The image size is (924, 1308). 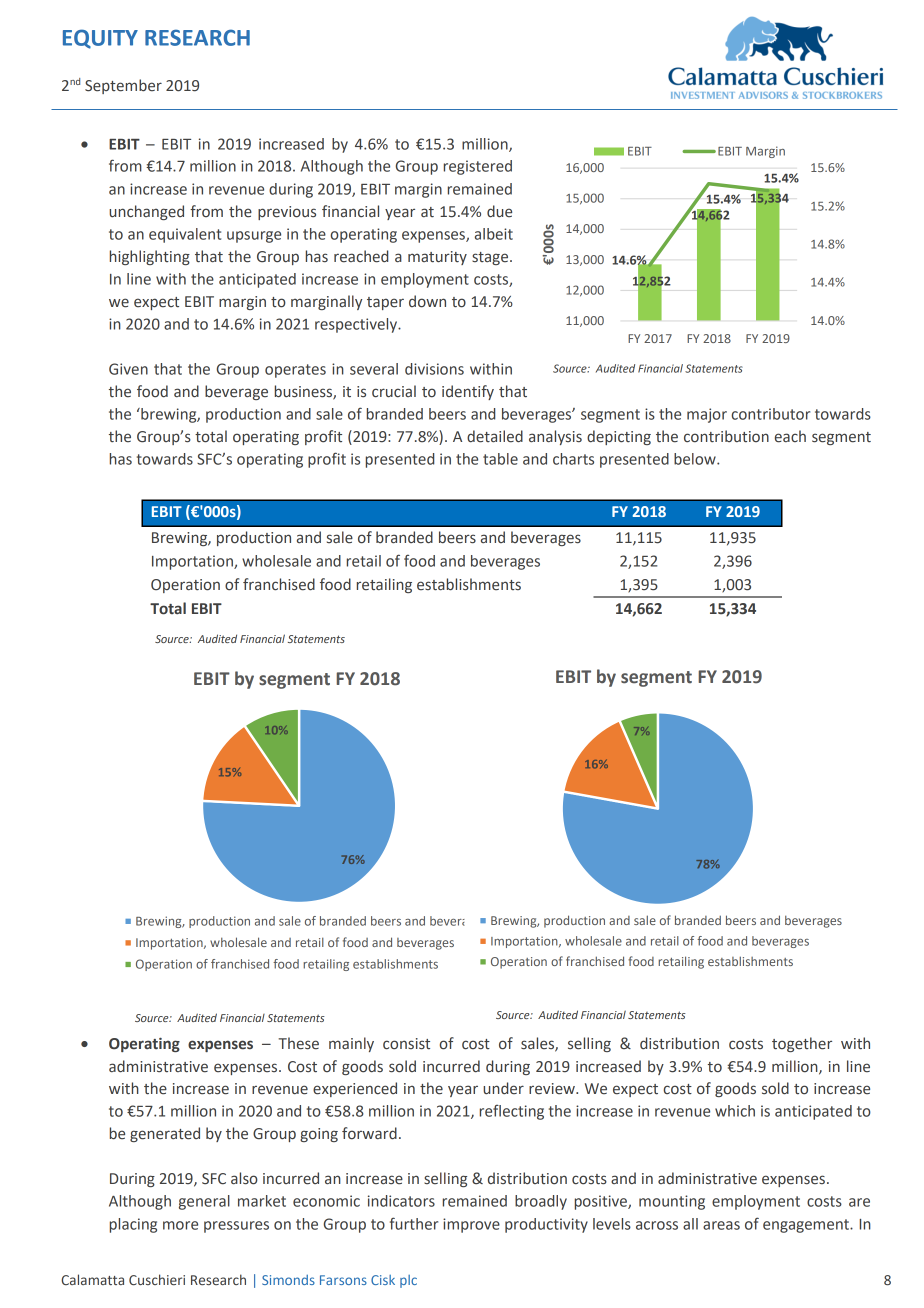 What do you see at coordinates (721, 1225) in the document?
I see `areas` at bounding box center [721, 1225].
